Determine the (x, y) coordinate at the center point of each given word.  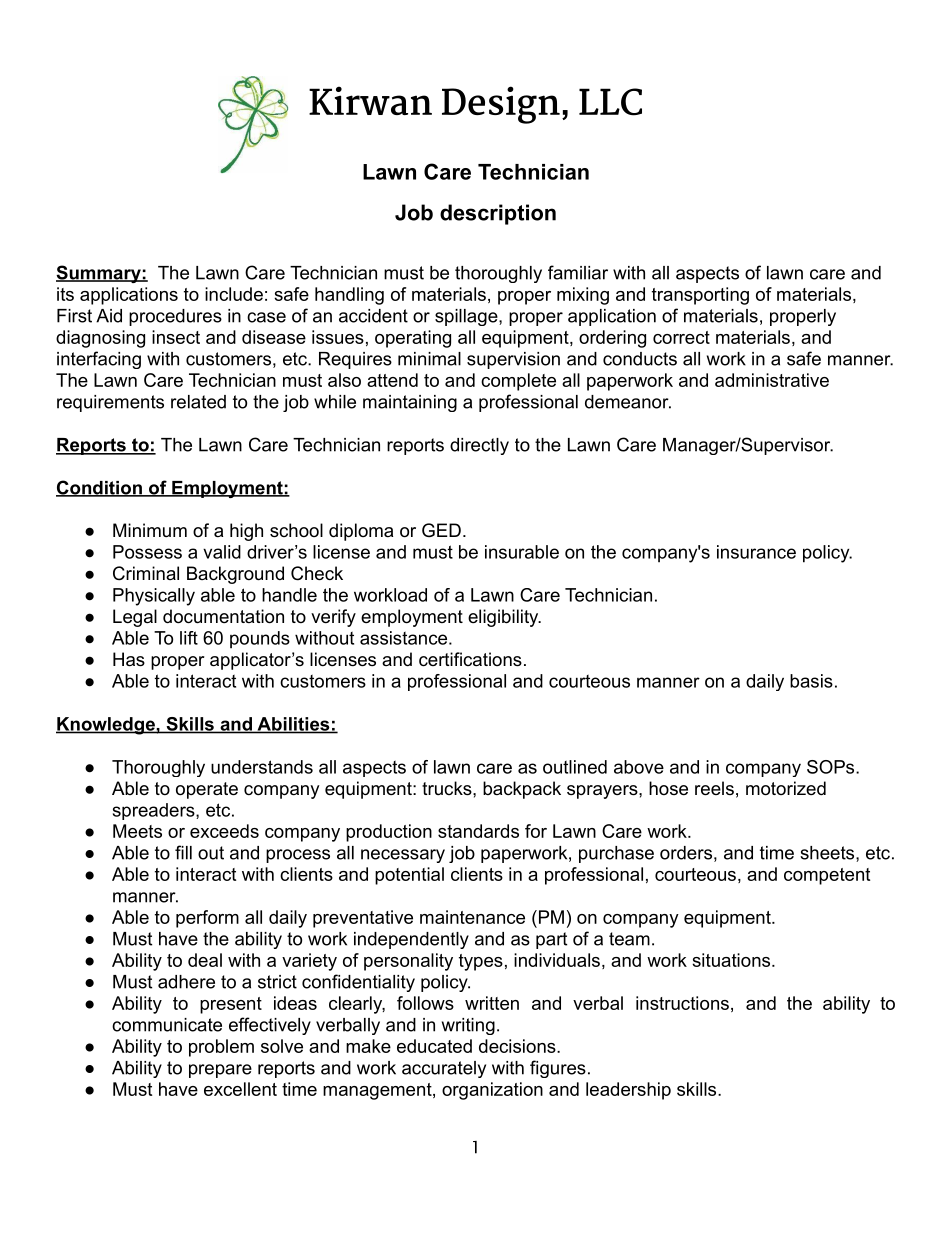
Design (501, 105)
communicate (167, 1025)
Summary (99, 274)
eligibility (504, 618)
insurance (756, 552)
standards (478, 831)
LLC (610, 102)
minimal (429, 359)
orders (686, 853)
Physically (154, 597)
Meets (137, 831)
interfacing (99, 360)
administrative (772, 380)
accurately (444, 1069)
